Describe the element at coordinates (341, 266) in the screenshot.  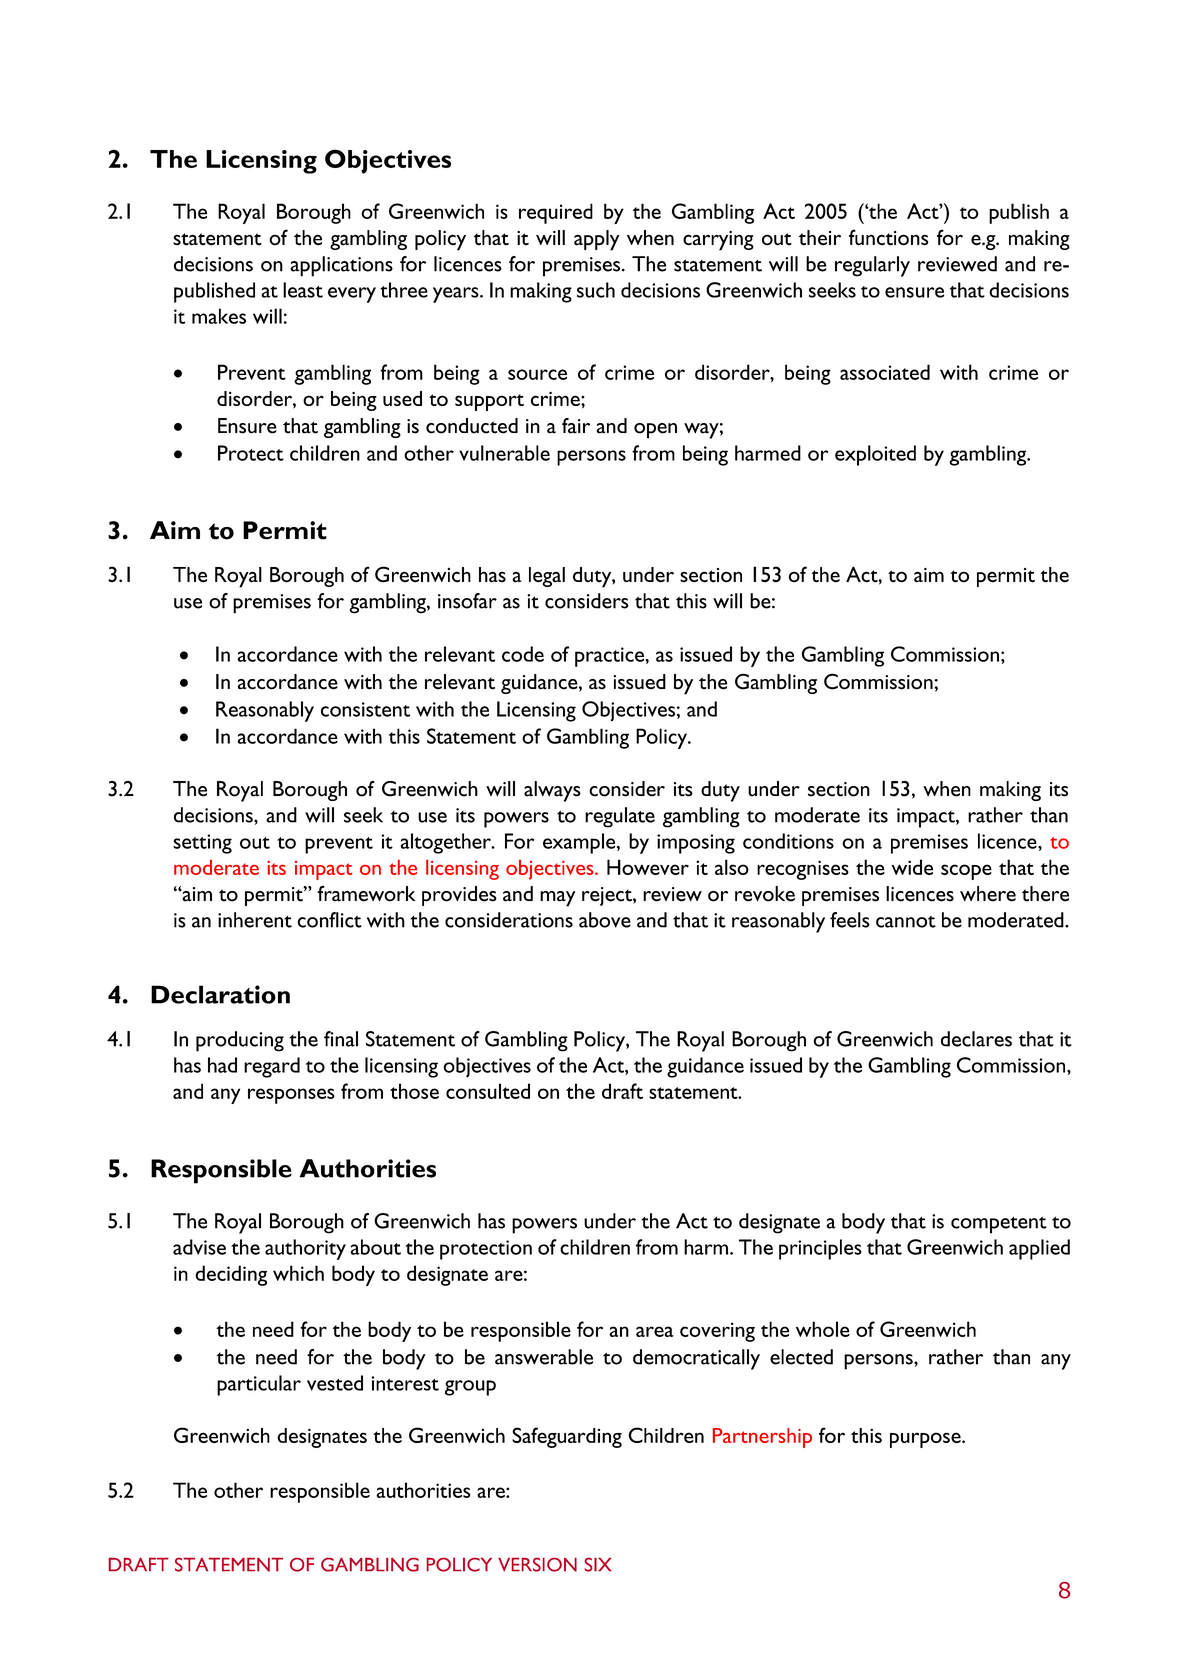
I see `applications` at that location.
